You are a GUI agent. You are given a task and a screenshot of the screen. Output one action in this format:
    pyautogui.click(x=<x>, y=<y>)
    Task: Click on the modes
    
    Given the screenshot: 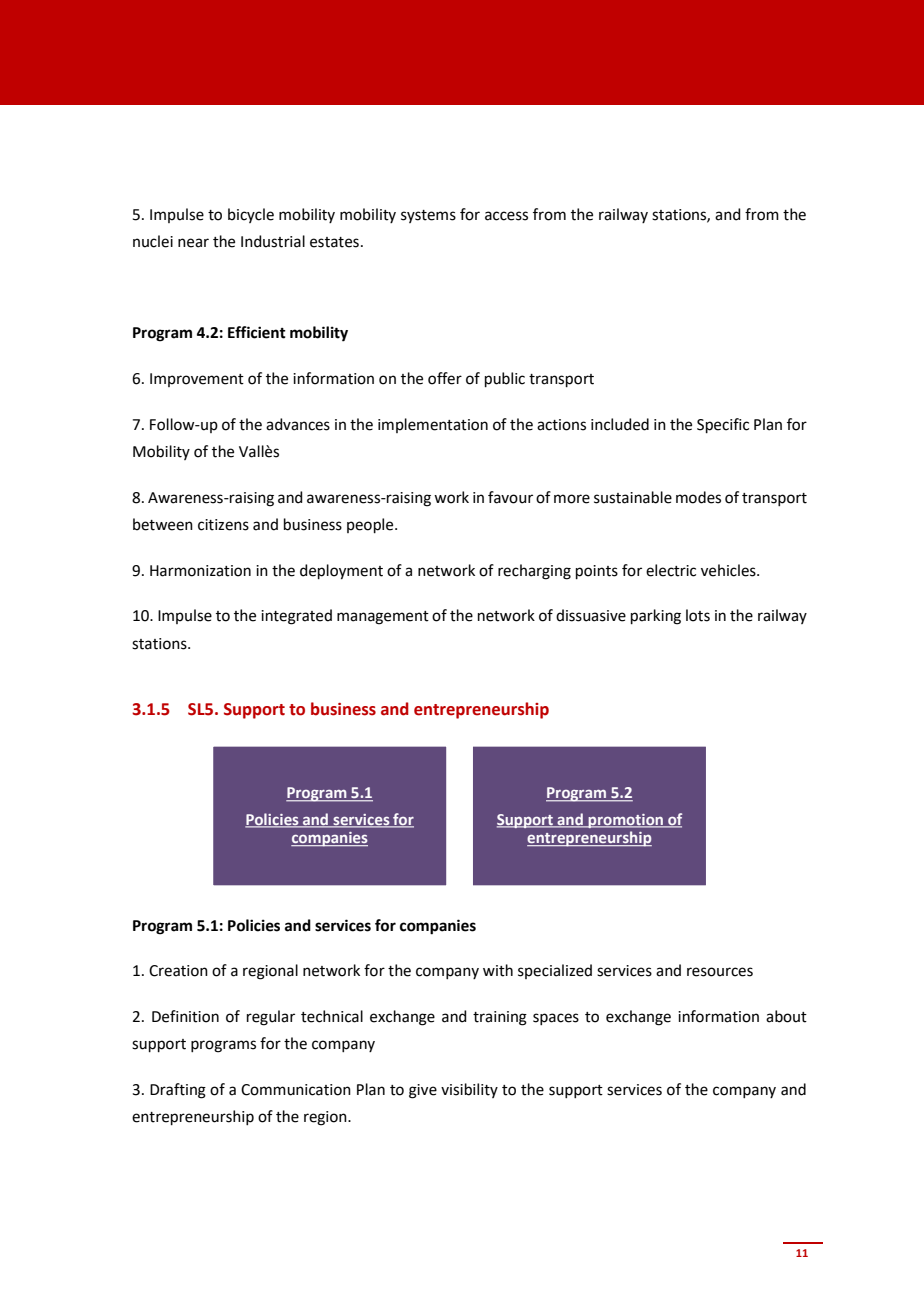 What is the action you would take?
    pyautogui.click(x=698, y=497)
